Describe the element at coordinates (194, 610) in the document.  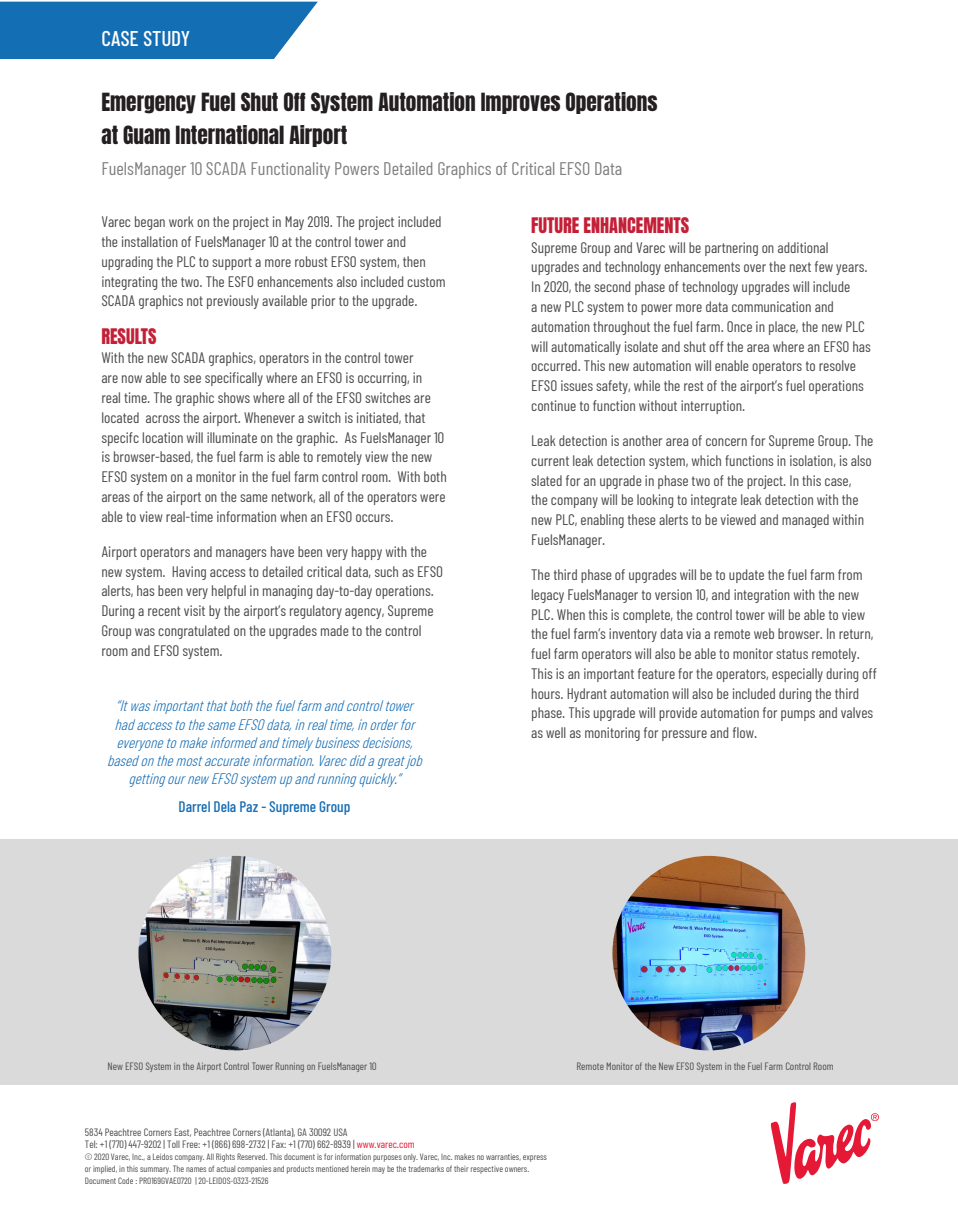
I see `visit` at that location.
